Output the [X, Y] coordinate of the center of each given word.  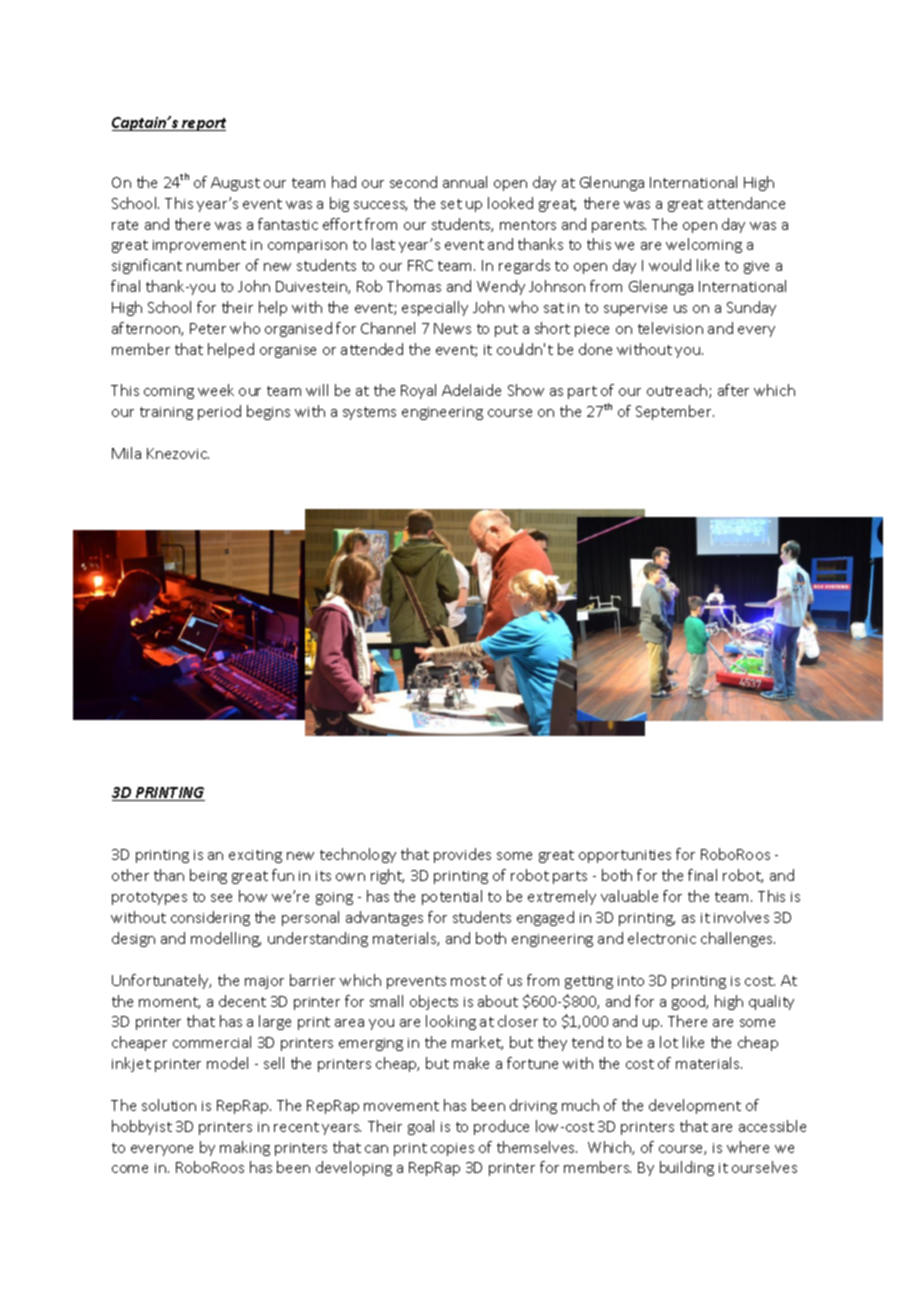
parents [619, 226]
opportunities [625, 856]
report [203, 124]
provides [462, 855]
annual [465, 182]
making [245, 1148]
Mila [126, 453]
